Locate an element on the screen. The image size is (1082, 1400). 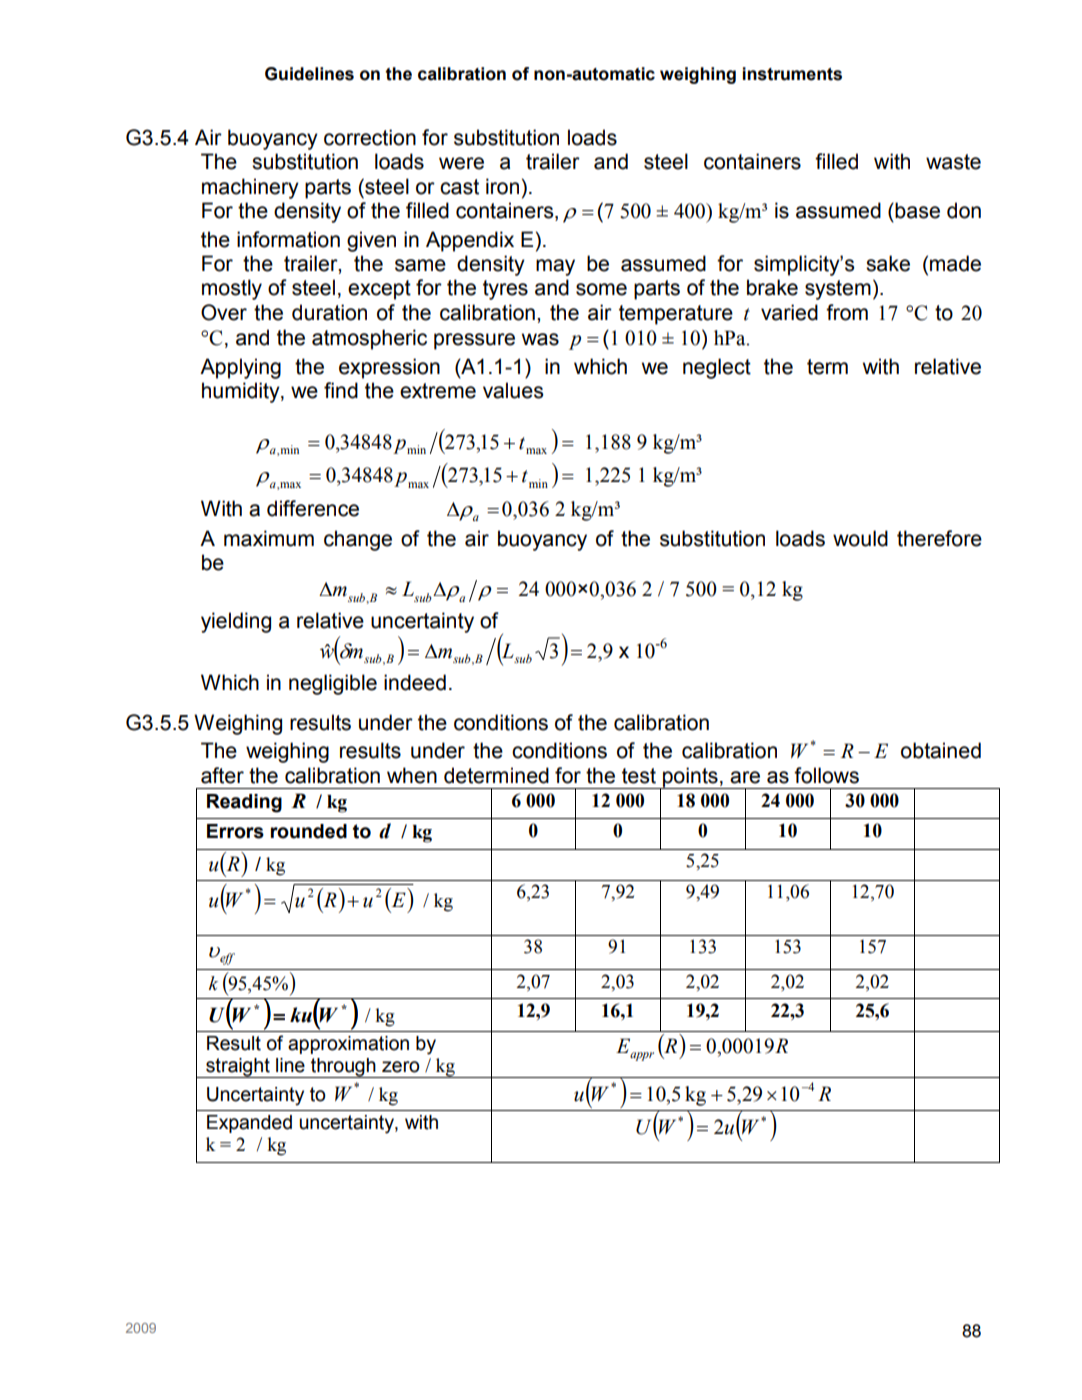
follows is located at coordinates (826, 775).
